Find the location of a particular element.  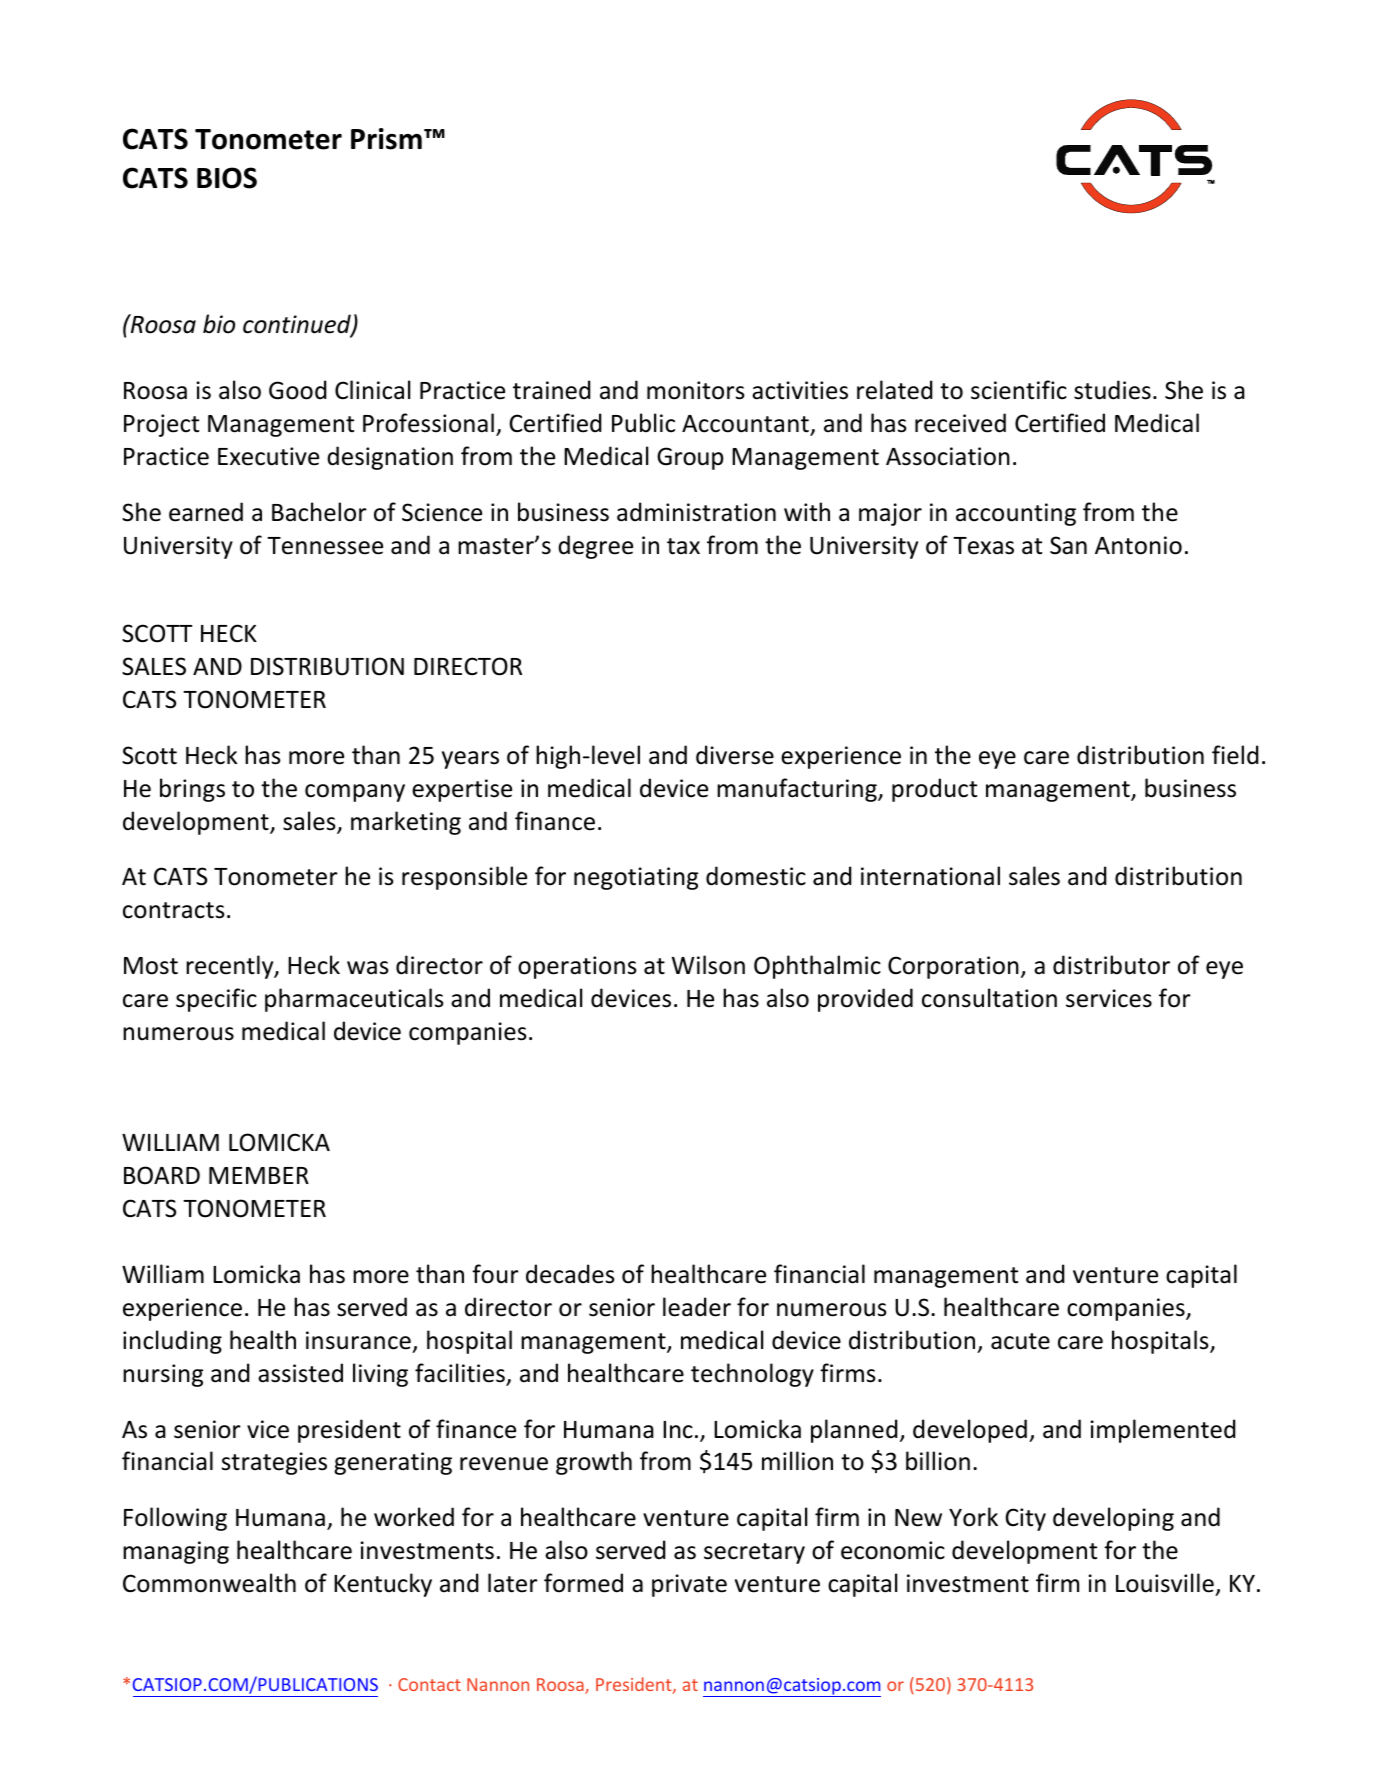

distributor is located at coordinates (1111, 965).
